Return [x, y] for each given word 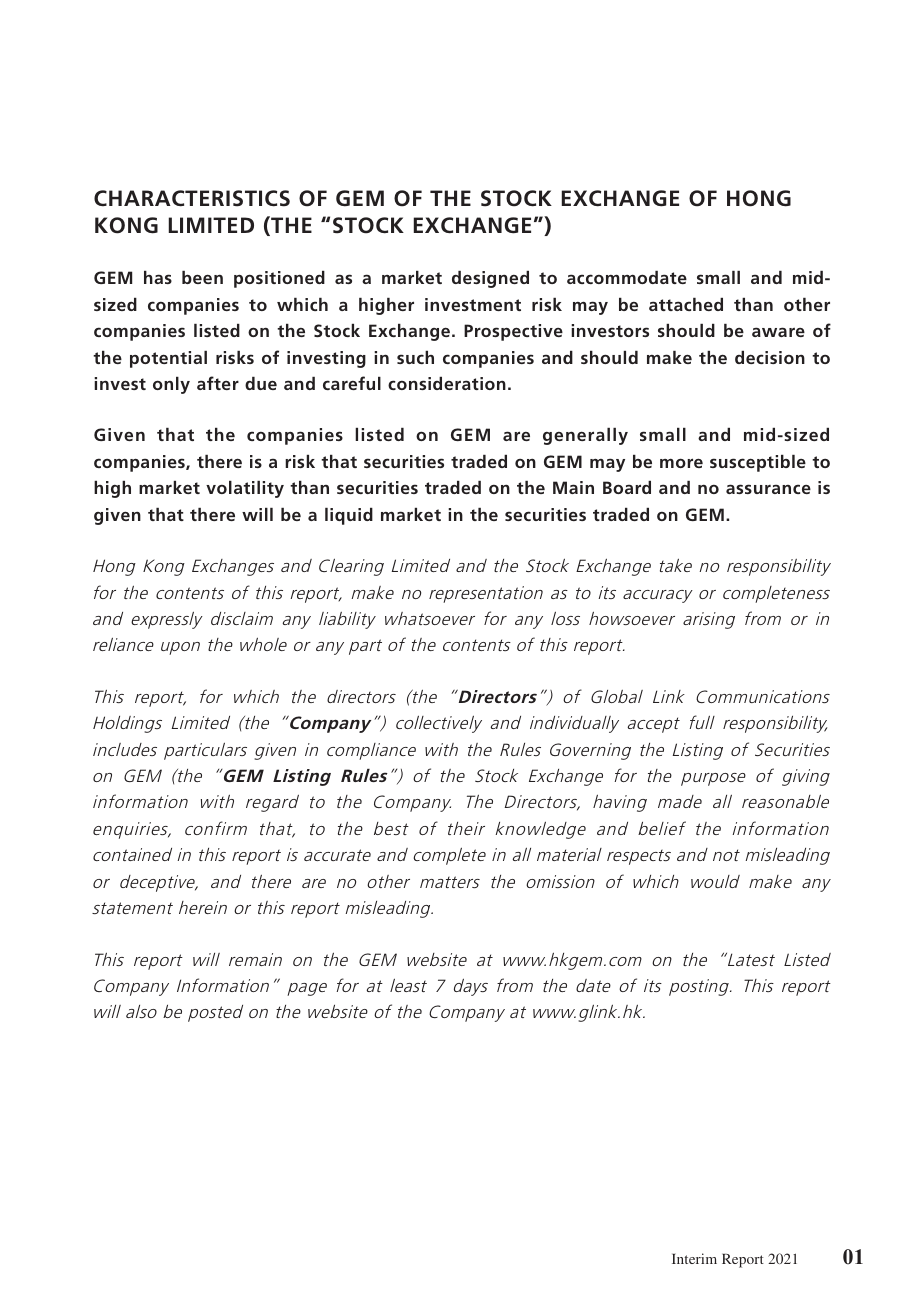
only [171, 385]
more [681, 463]
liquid [349, 516]
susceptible [758, 463]
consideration [447, 383]
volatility [245, 489]
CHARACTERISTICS [192, 198]
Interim [694, 1258]
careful [352, 383]
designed [490, 279]
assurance [768, 489]
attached [686, 304]
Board [627, 487]
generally [585, 436]
